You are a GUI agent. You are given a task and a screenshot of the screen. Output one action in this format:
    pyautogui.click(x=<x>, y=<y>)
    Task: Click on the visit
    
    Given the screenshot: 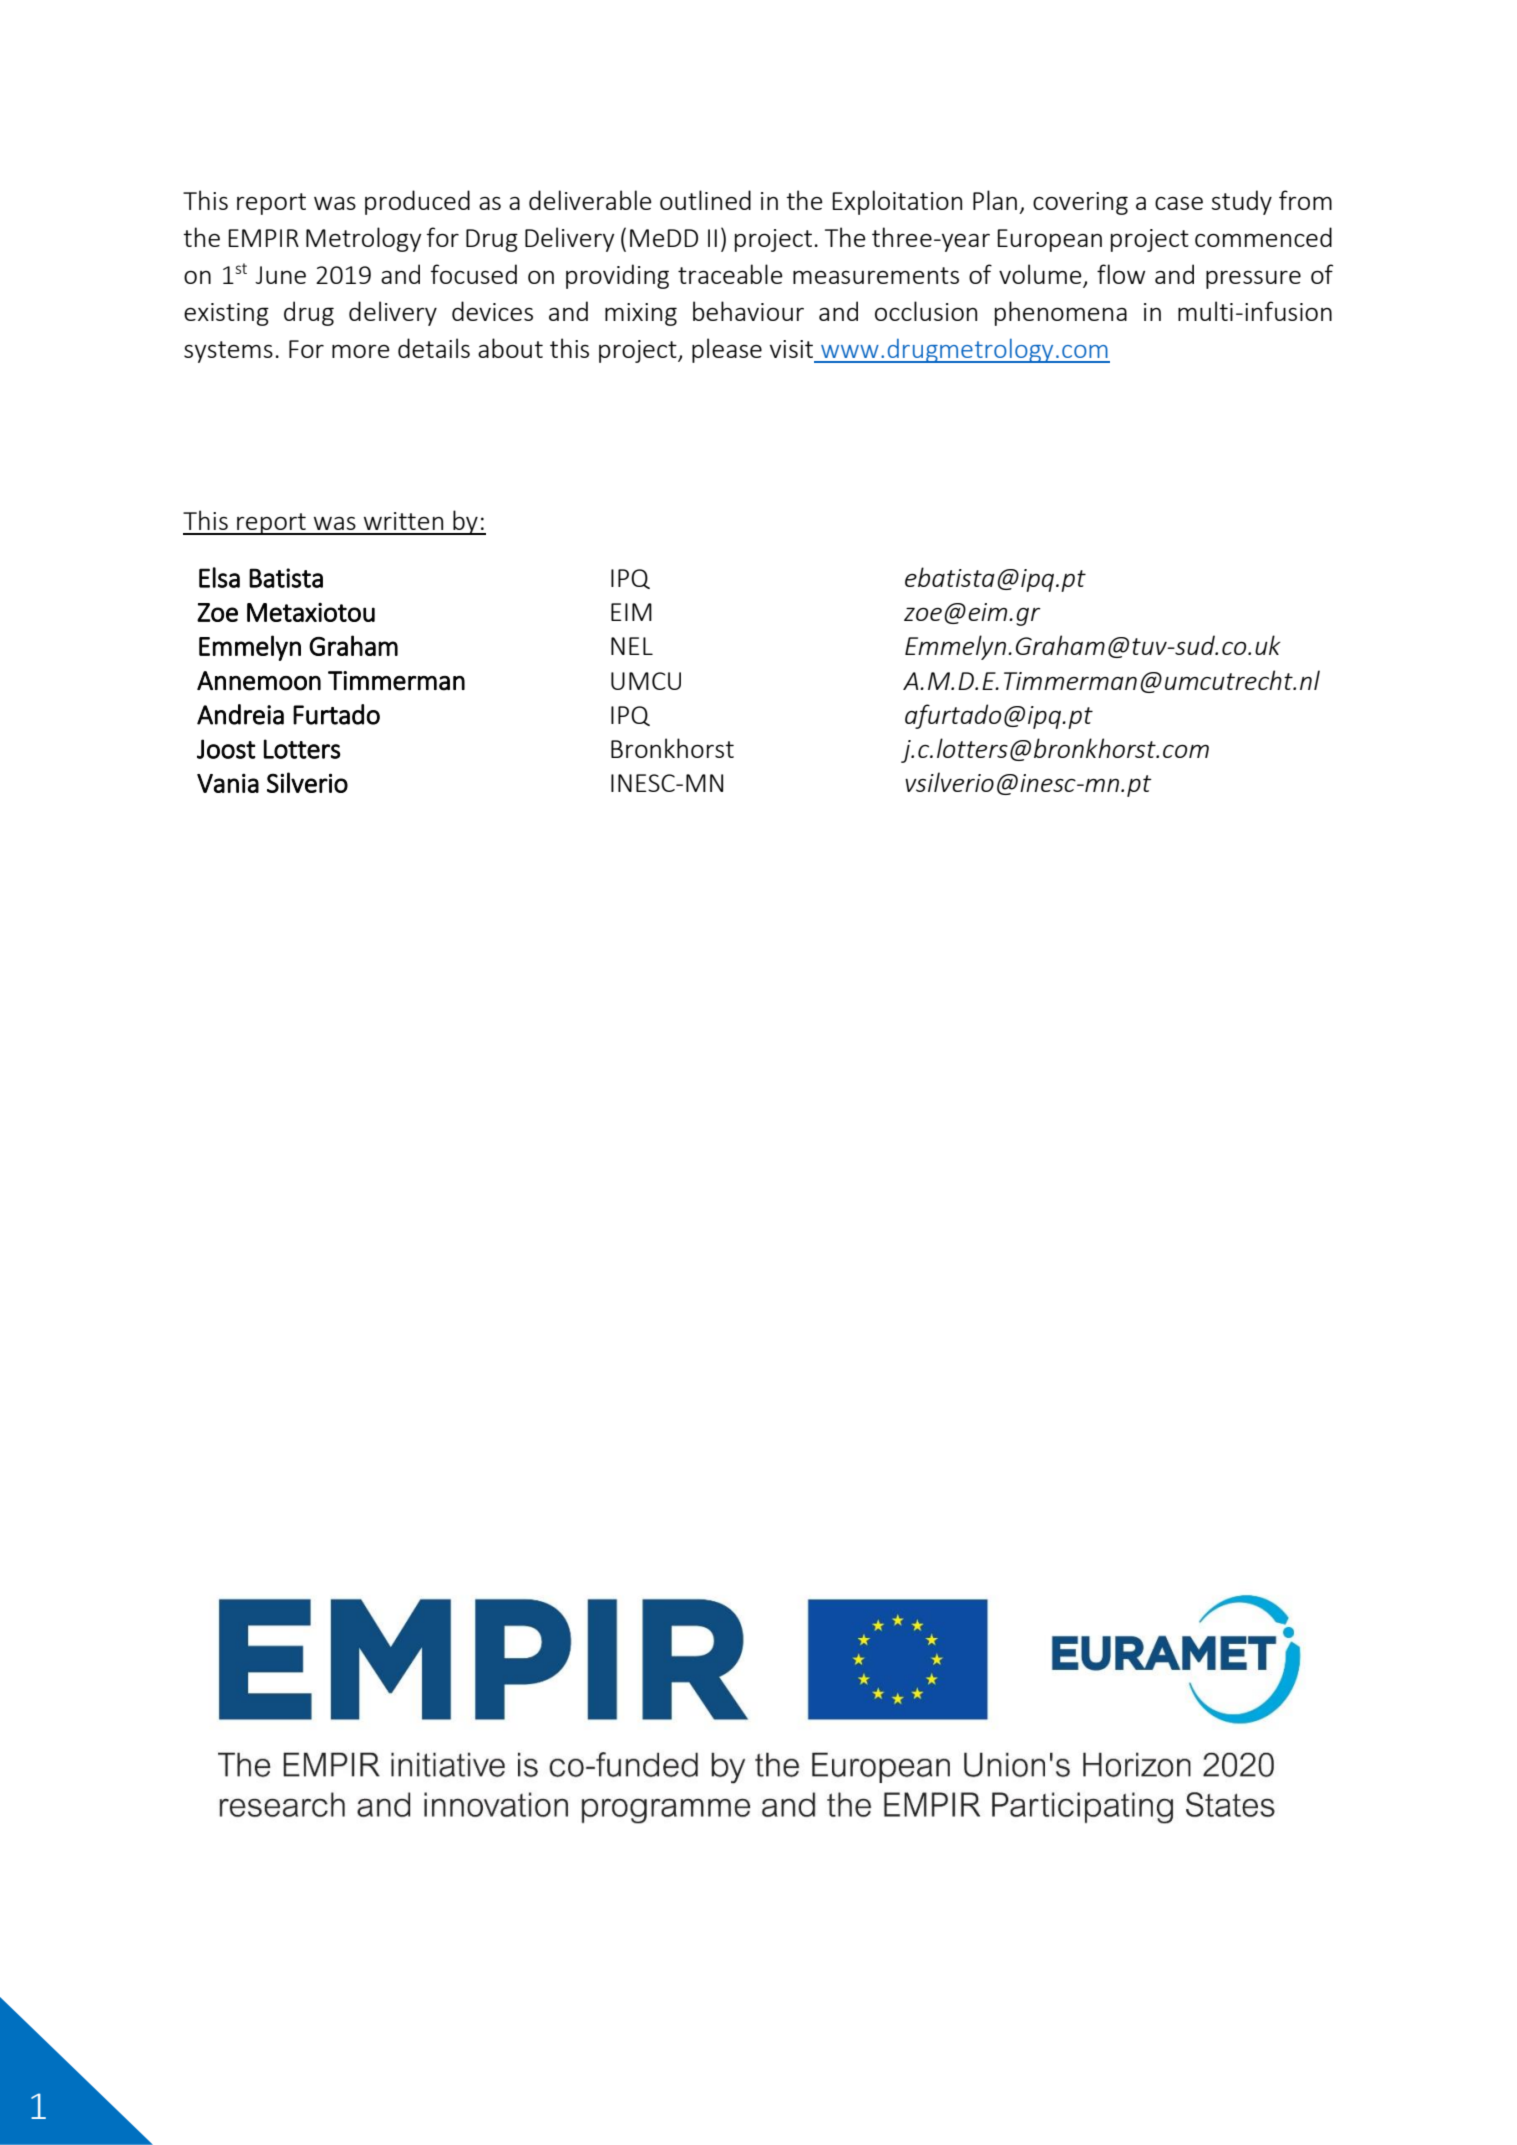 What is the action you would take?
    pyautogui.click(x=791, y=349)
